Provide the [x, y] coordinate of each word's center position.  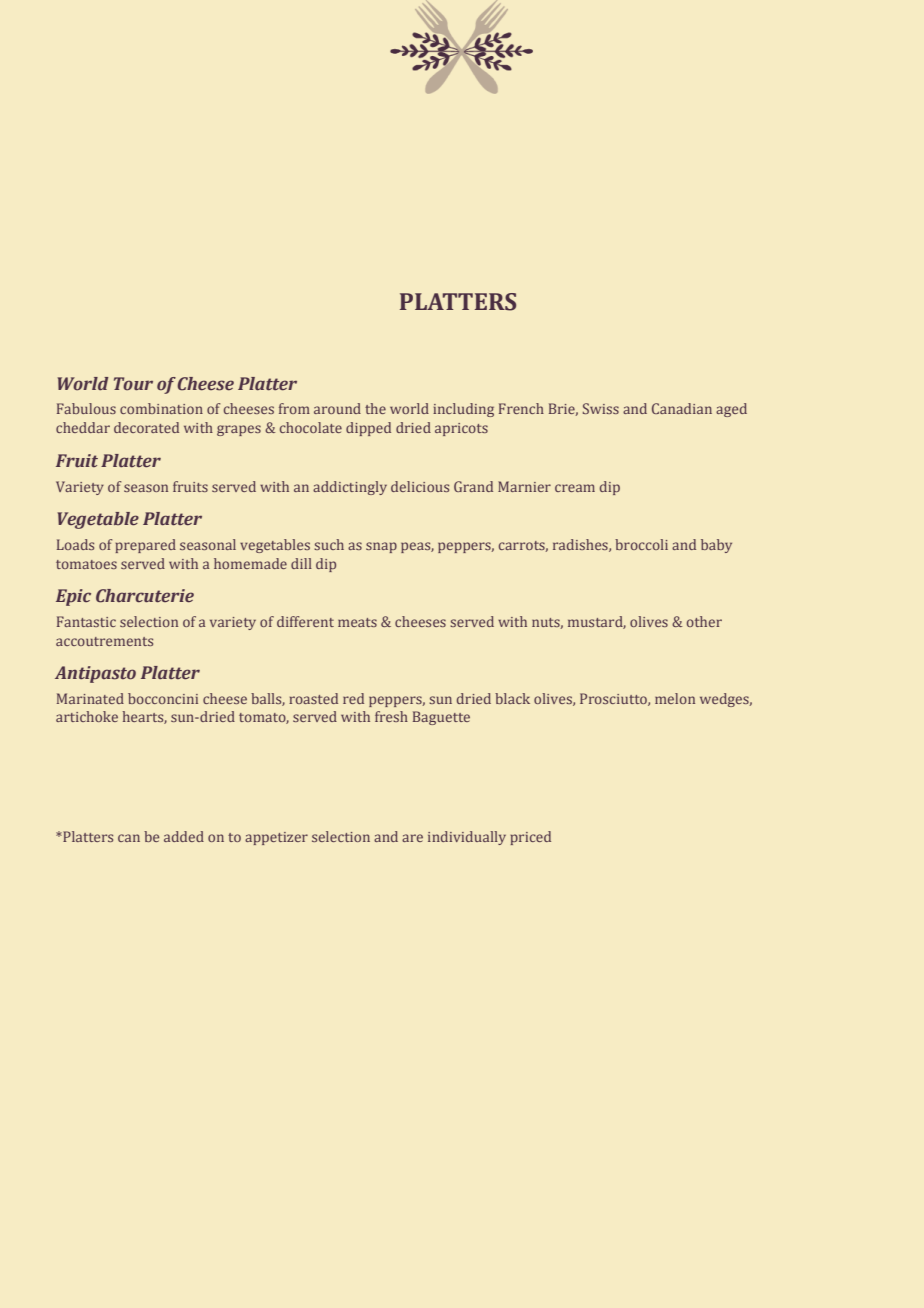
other [704, 621]
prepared [145, 546]
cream [575, 488]
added [184, 836]
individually [467, 838]
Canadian [682, 408]
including [463, 410]
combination [161, 408]
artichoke [87, 716]
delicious [420, 486]
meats [357, 622]
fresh [391, 716]
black [512, 698]
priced [530, 838]
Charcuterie [145, 596]
